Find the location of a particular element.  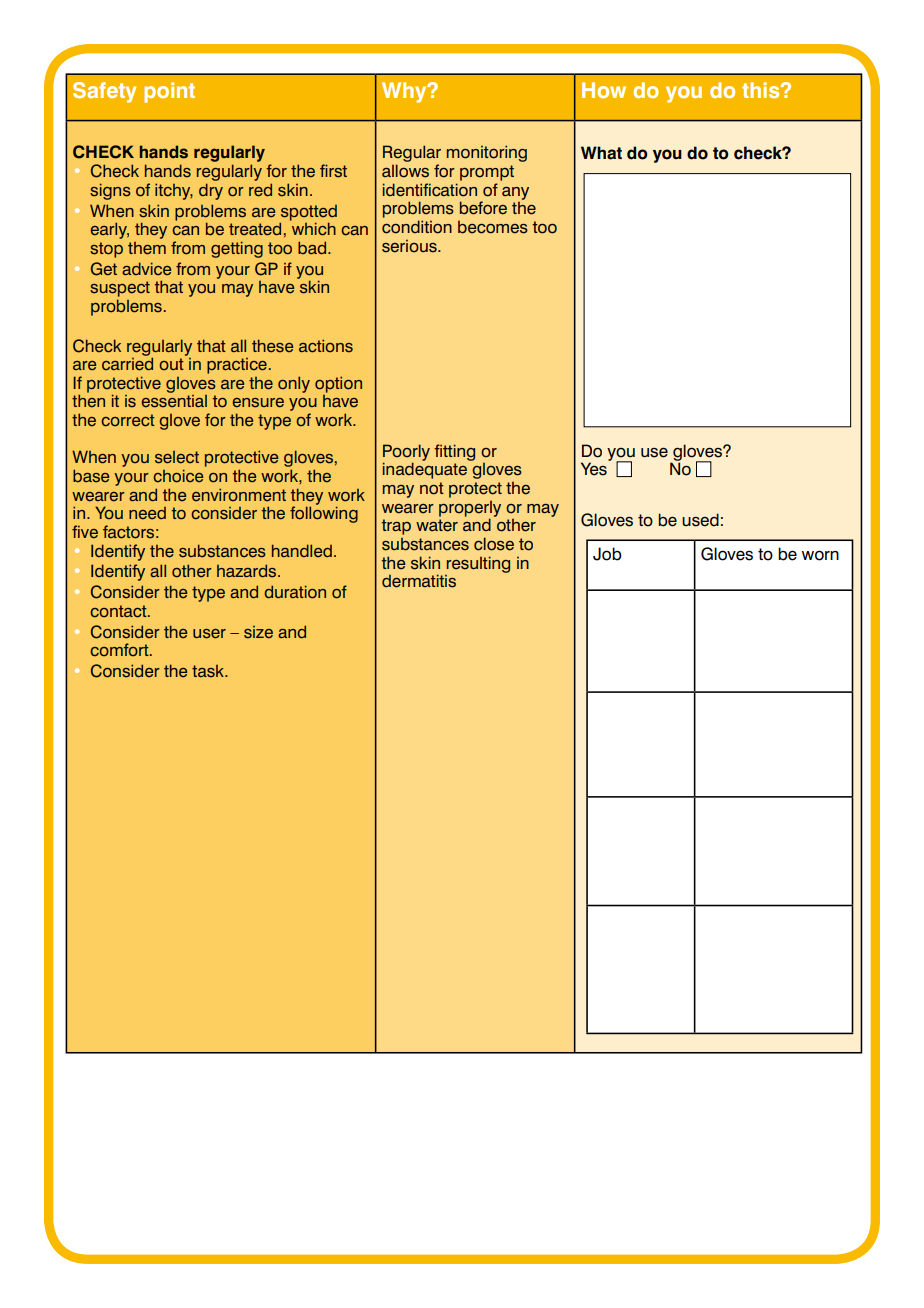

suspect is located at coordinates (120, 289).
